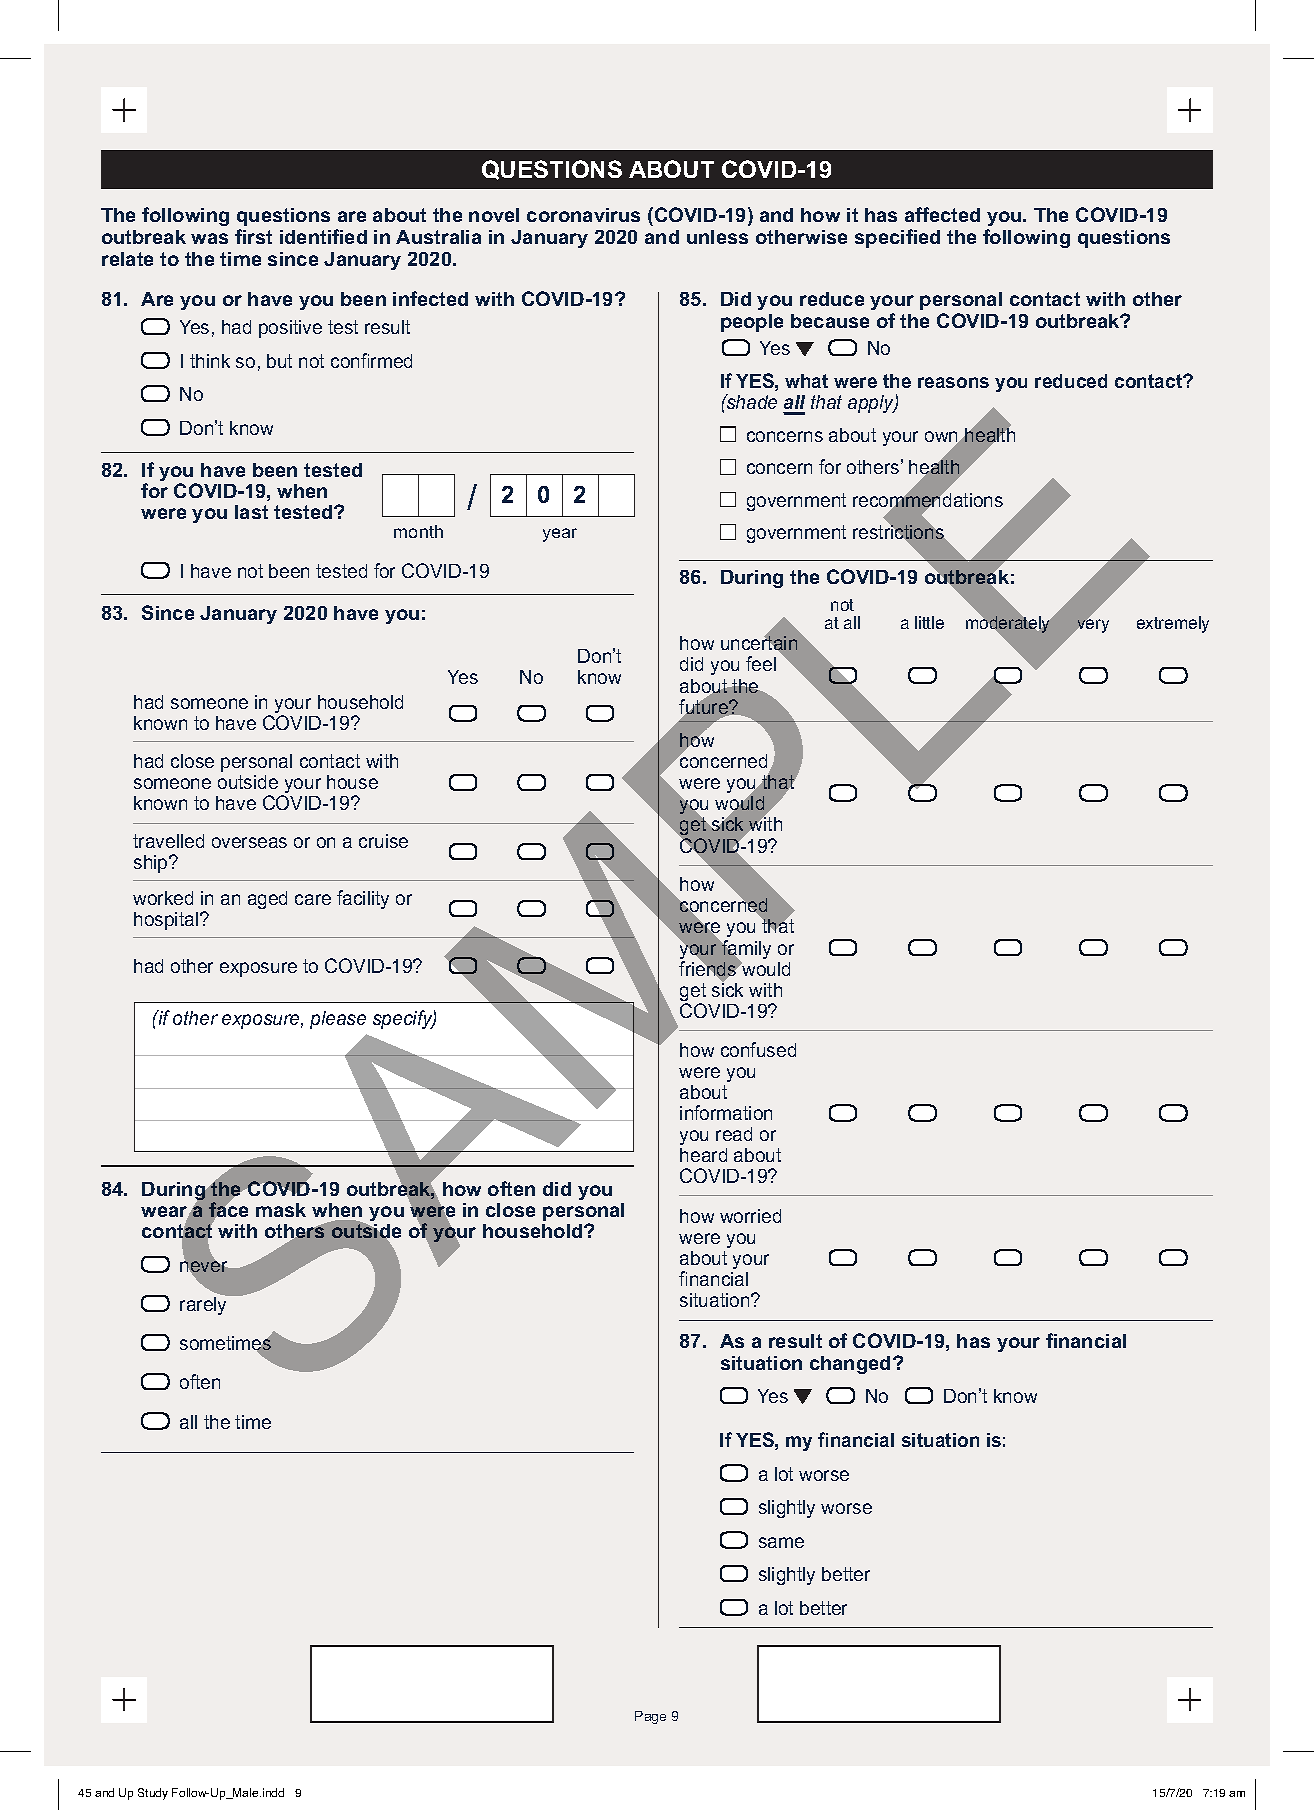 This screenshot has width=1314, height=1810. What do you see at coordinates (251, 512) in the screenshot?
I see `last` at bounding box center [251, 512].
